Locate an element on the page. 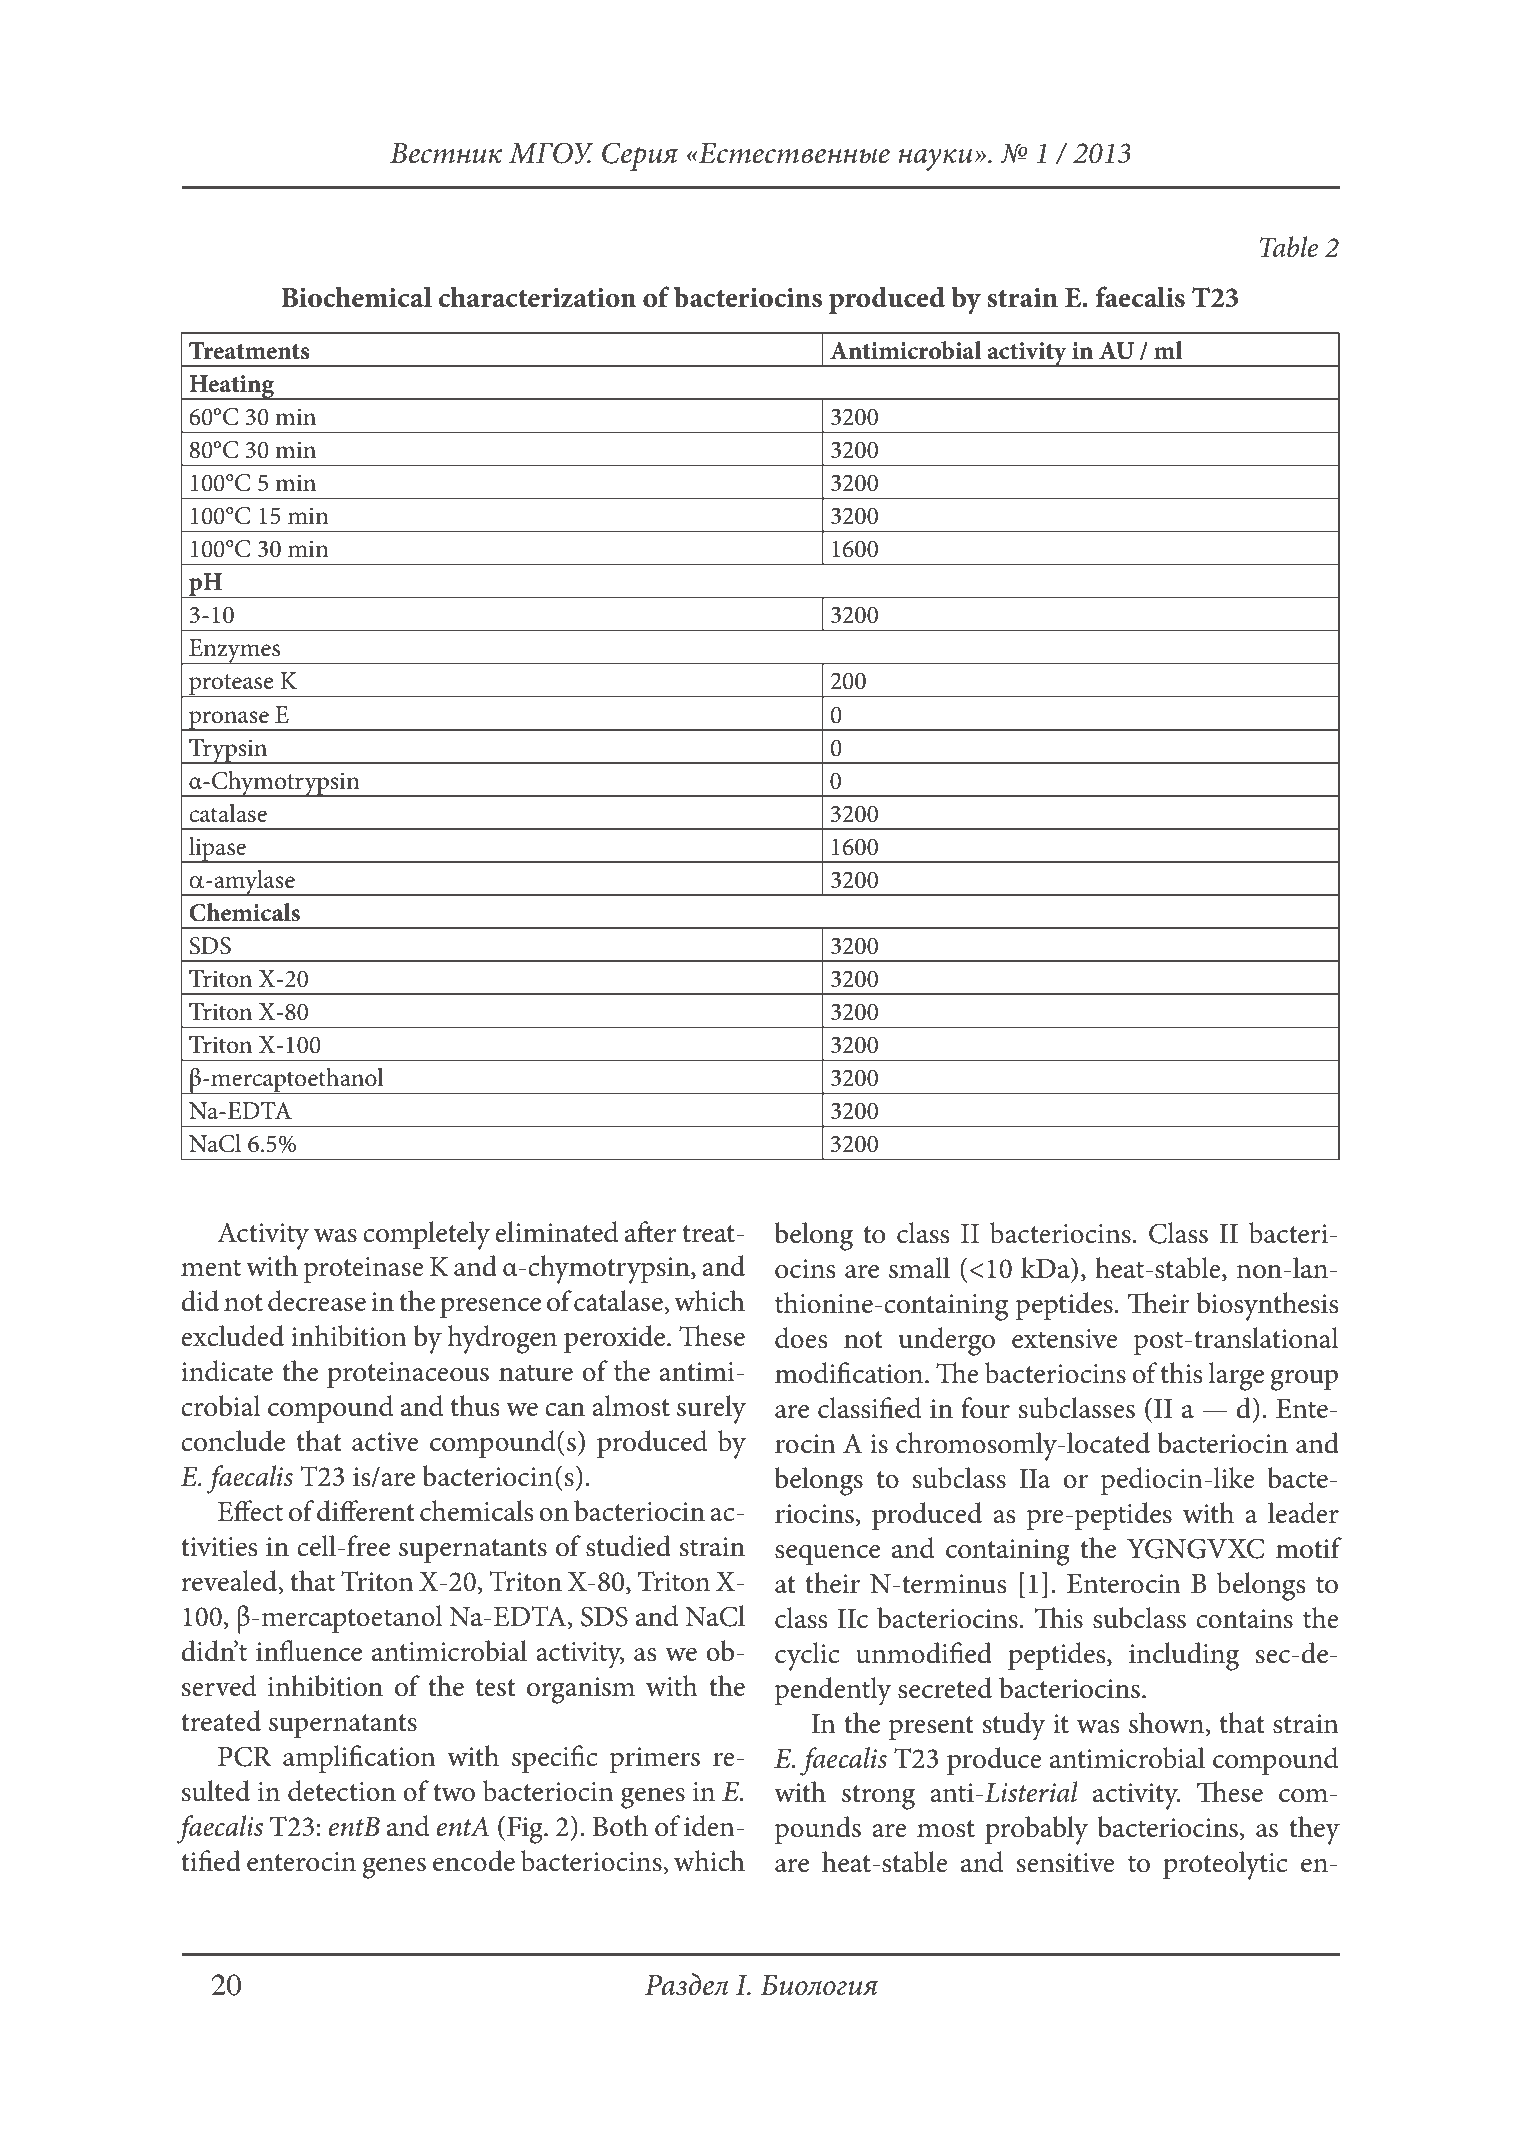 The image size is (1520, 2151). this is located at coordinates (1182, 1373).
